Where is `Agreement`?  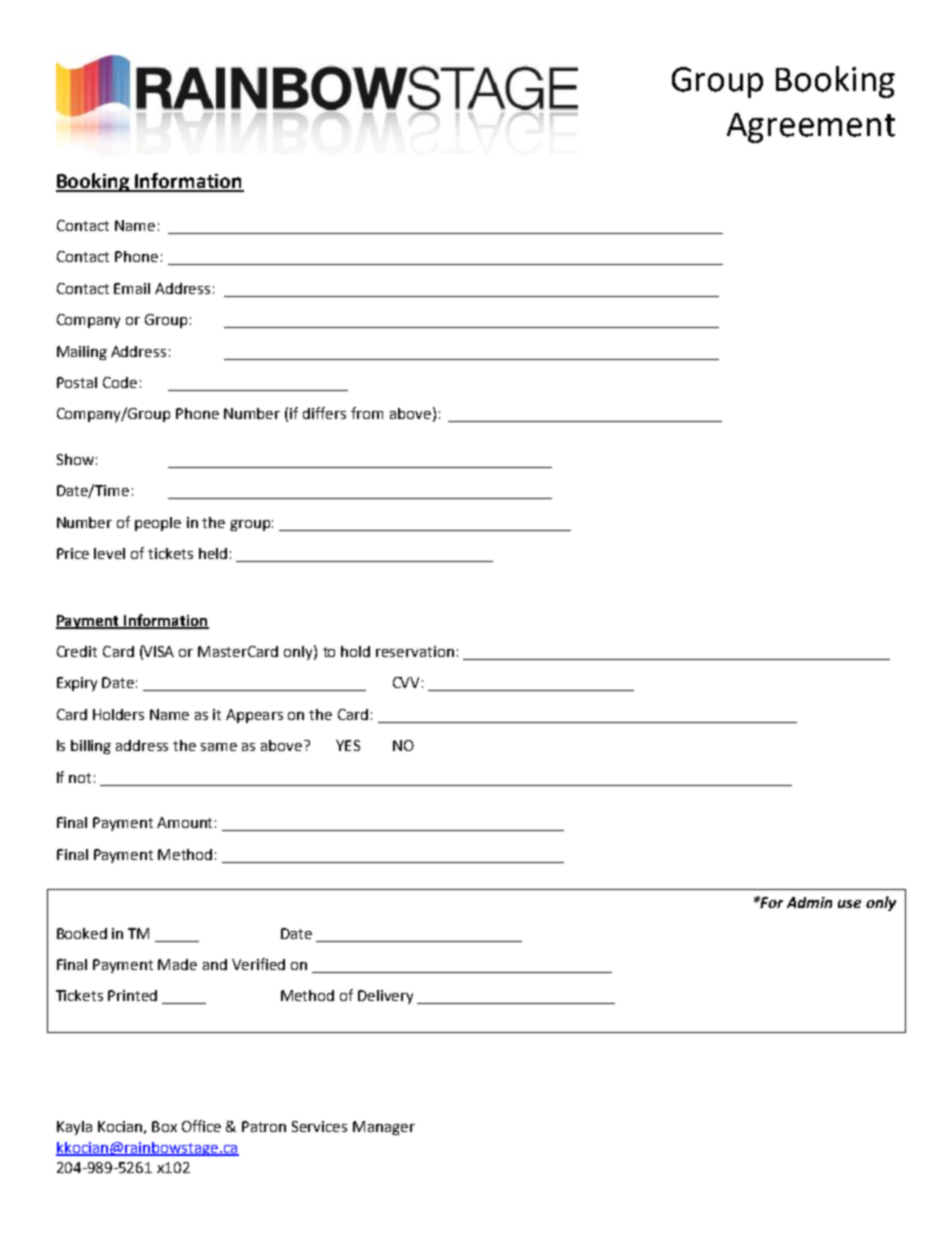 Agreement is located at coordinates (811, 128).
